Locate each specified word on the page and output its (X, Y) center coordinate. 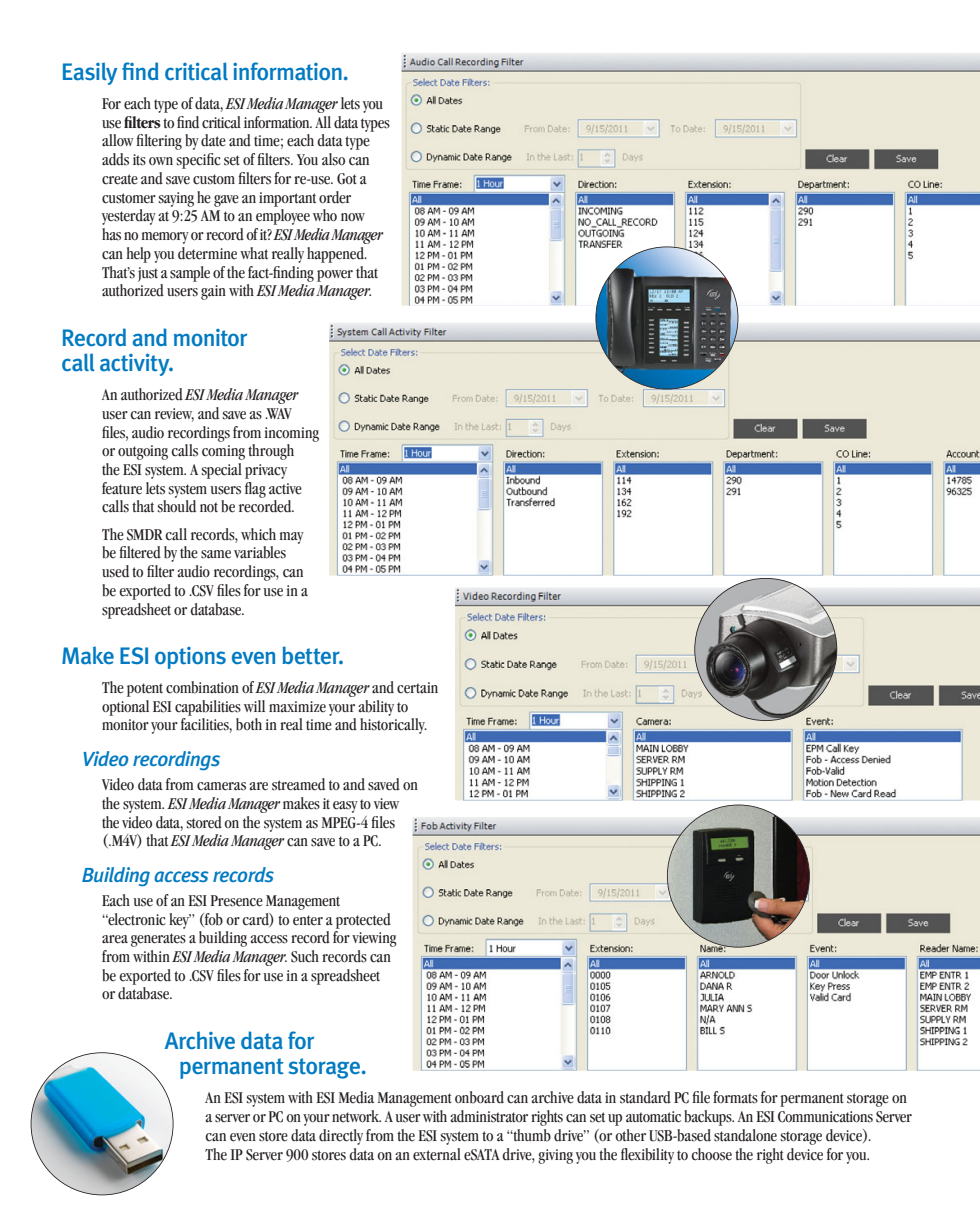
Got (347, 179)
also (333, 159)
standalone (745, 1135)
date (213, 140)
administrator (489, 1116)
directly (341, 1137)
